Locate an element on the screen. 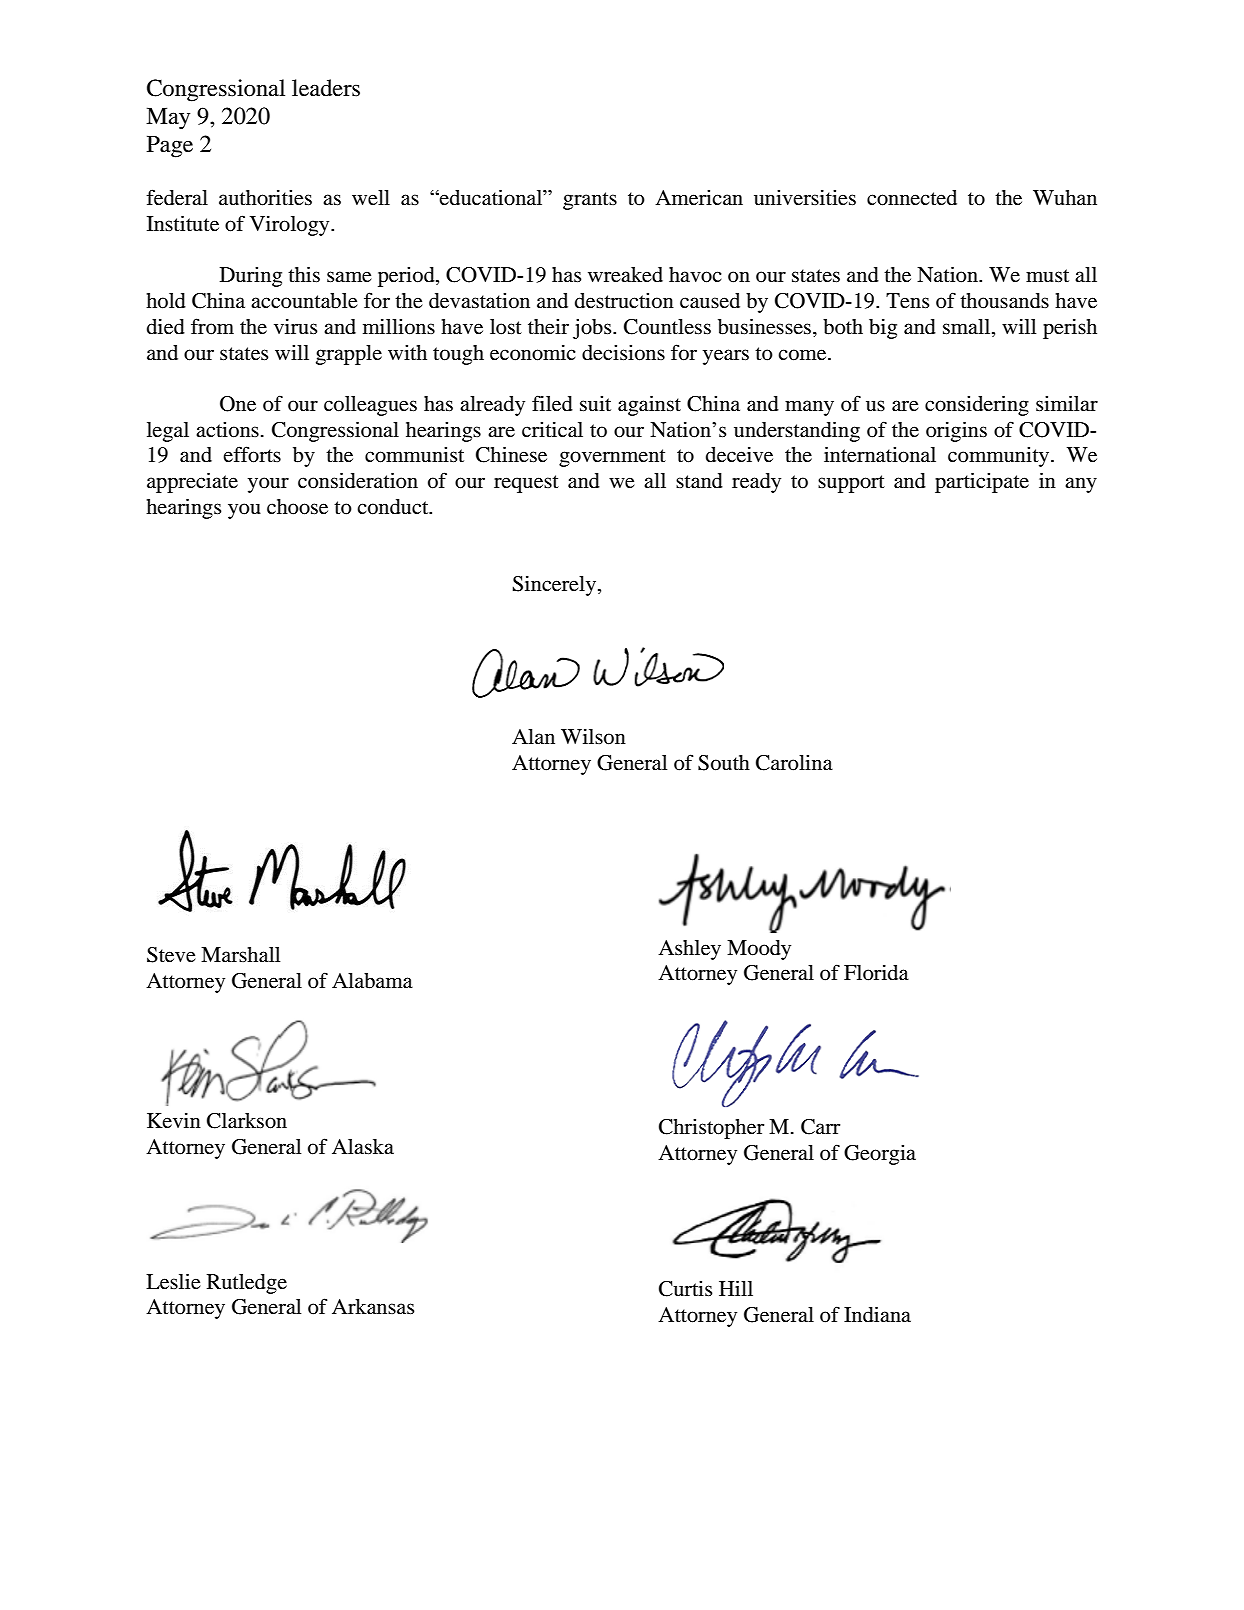 This screenshot has width=1244, height=1610. Curtis is located at coordinates (685, 1289).
